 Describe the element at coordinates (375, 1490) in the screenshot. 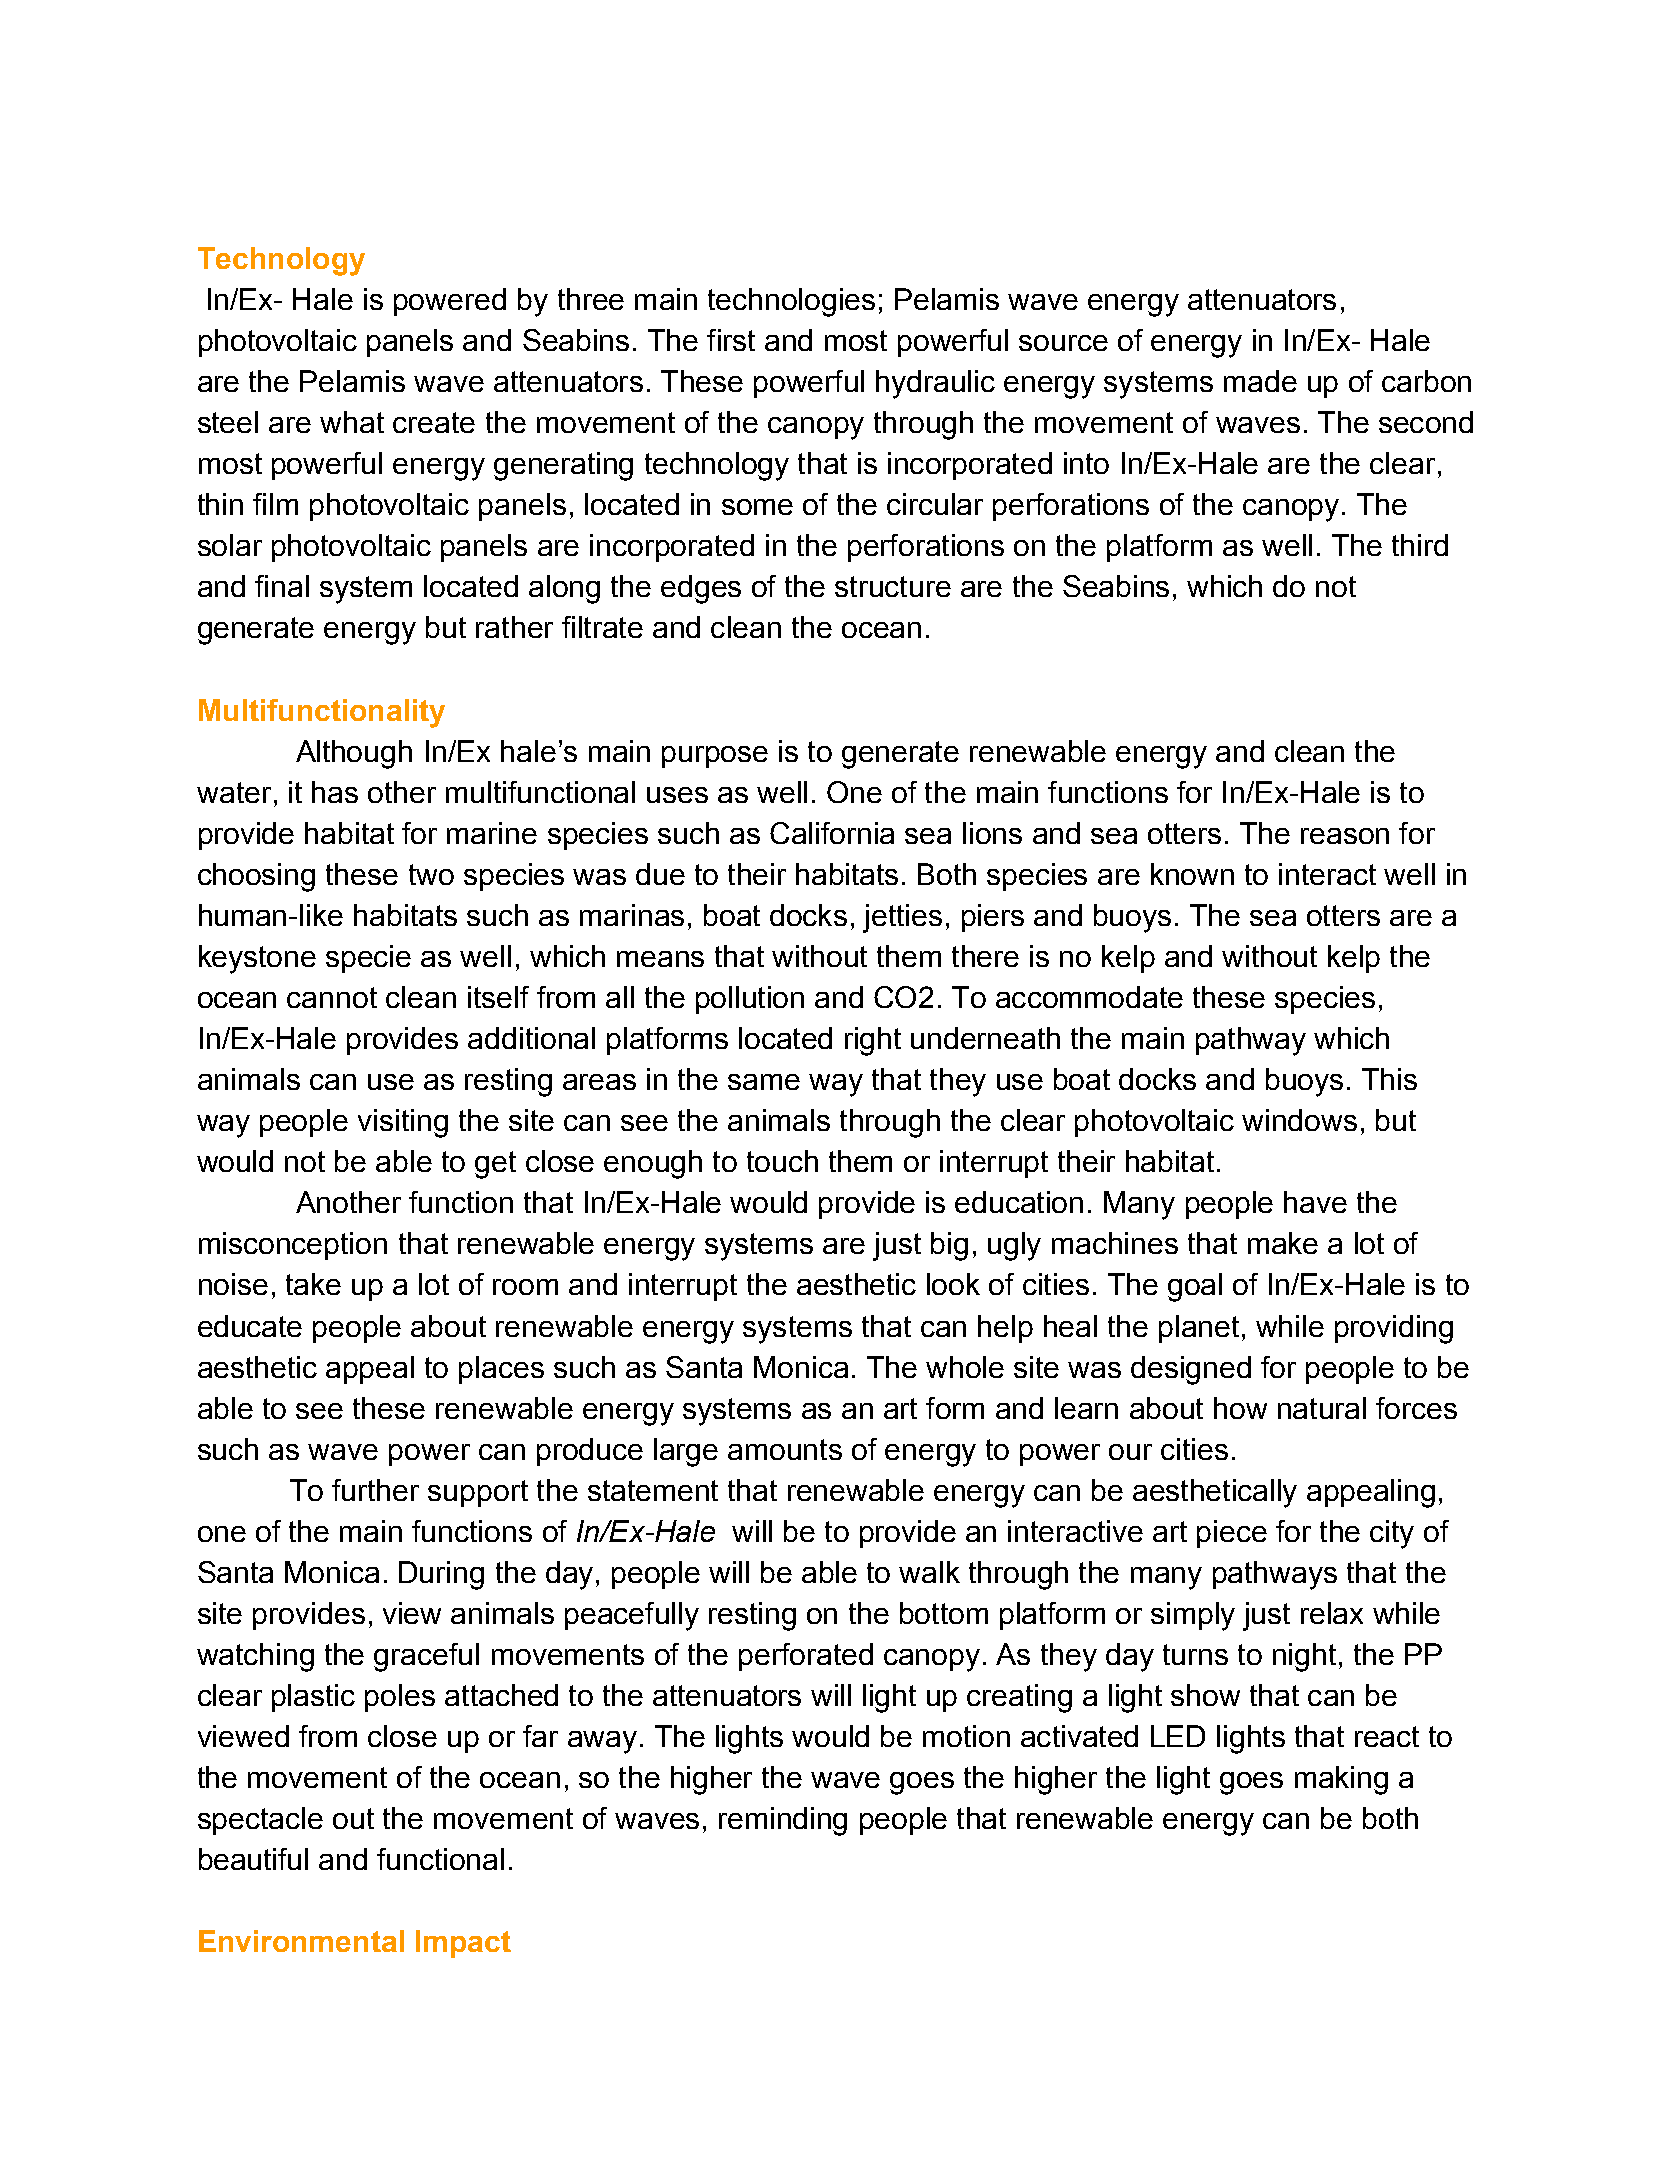

I see `further` at that location.
